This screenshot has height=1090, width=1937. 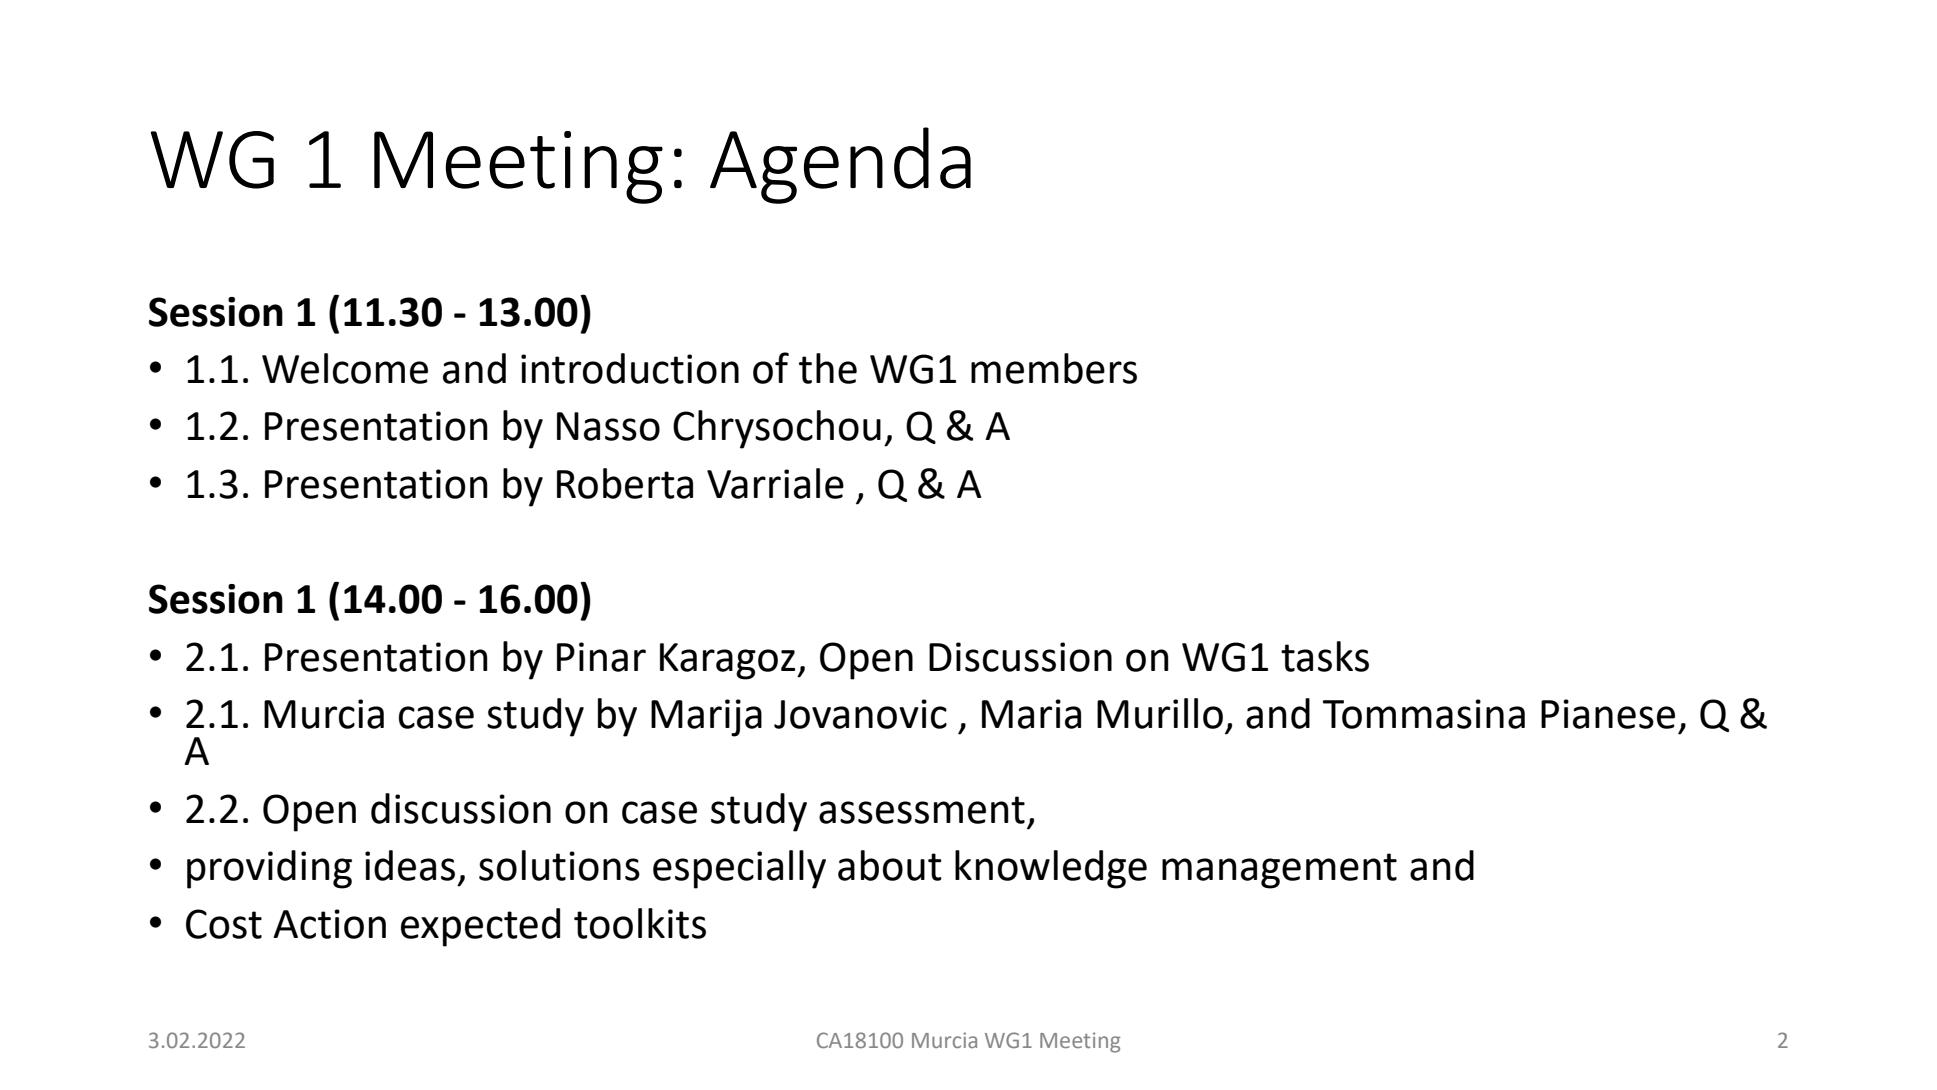 I want to click on Maria, so click(x=1031, y=714).
